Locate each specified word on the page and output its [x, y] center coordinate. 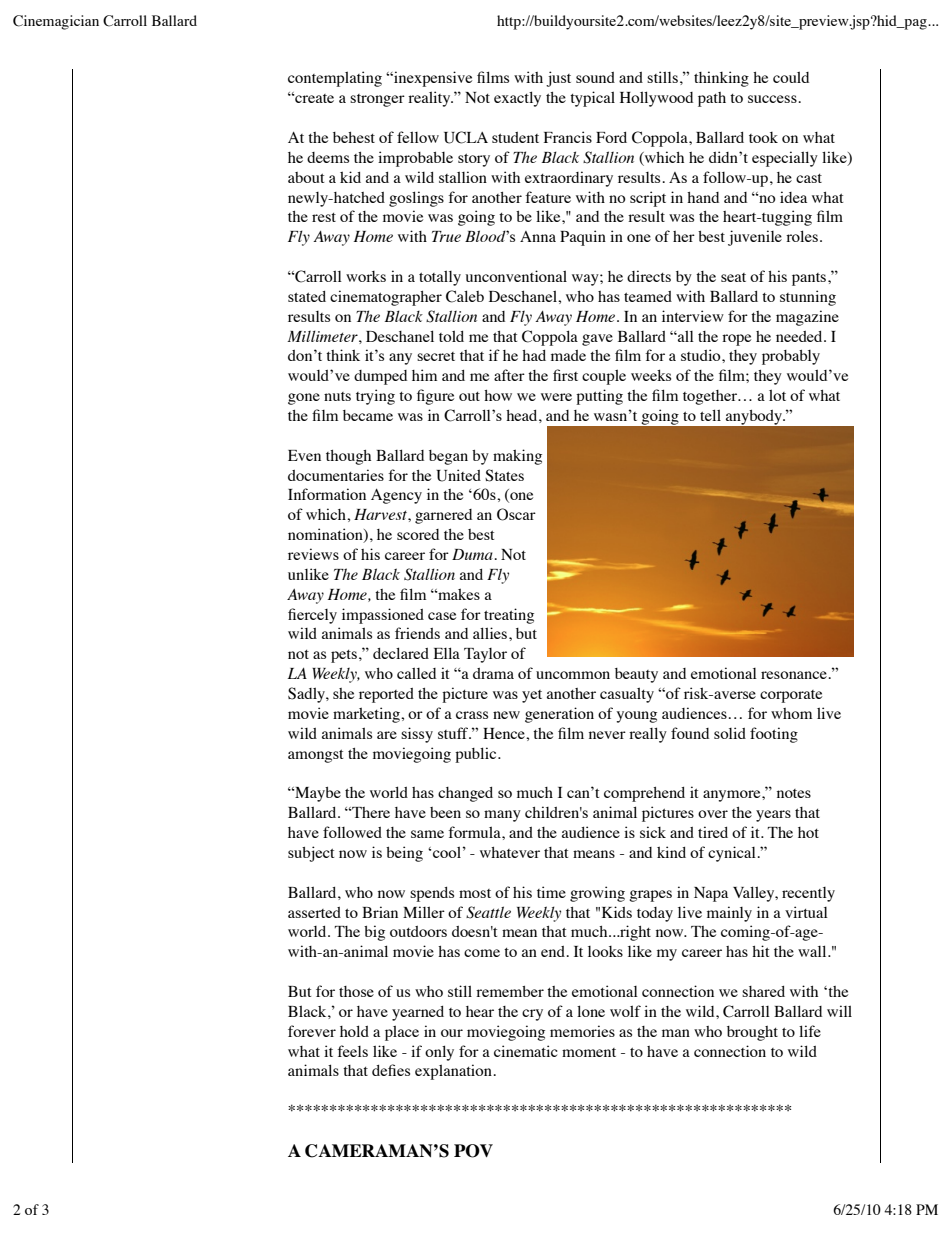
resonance [795, 675]
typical [592, 99]
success [773, 99]
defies [391, 1070]
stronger [377, 100]
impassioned [383, 616]
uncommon [573, 675]
